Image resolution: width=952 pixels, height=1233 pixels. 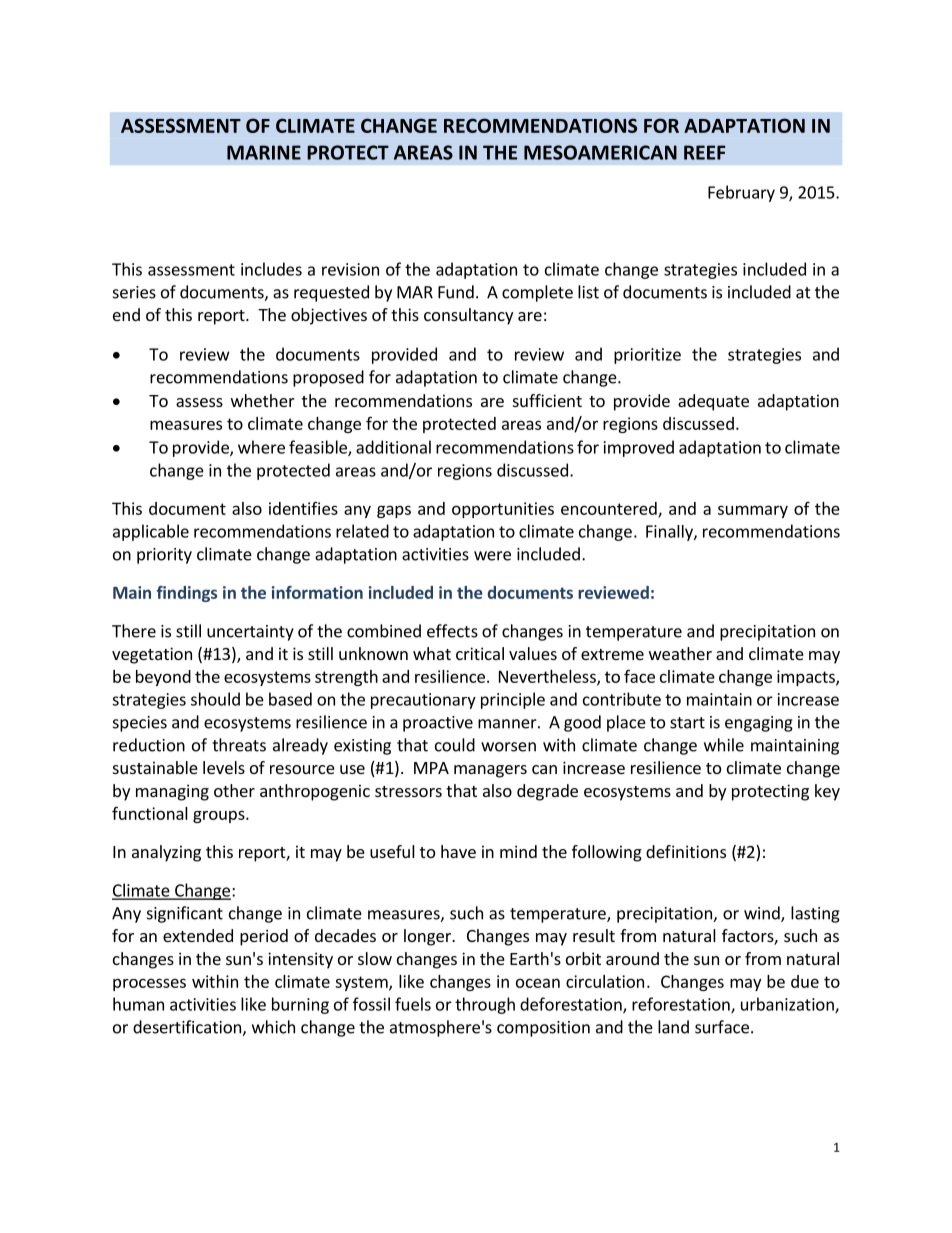 What do you see at coordinates (492, 556) in the page?
I see `were` at bounding box center [492, 556].
